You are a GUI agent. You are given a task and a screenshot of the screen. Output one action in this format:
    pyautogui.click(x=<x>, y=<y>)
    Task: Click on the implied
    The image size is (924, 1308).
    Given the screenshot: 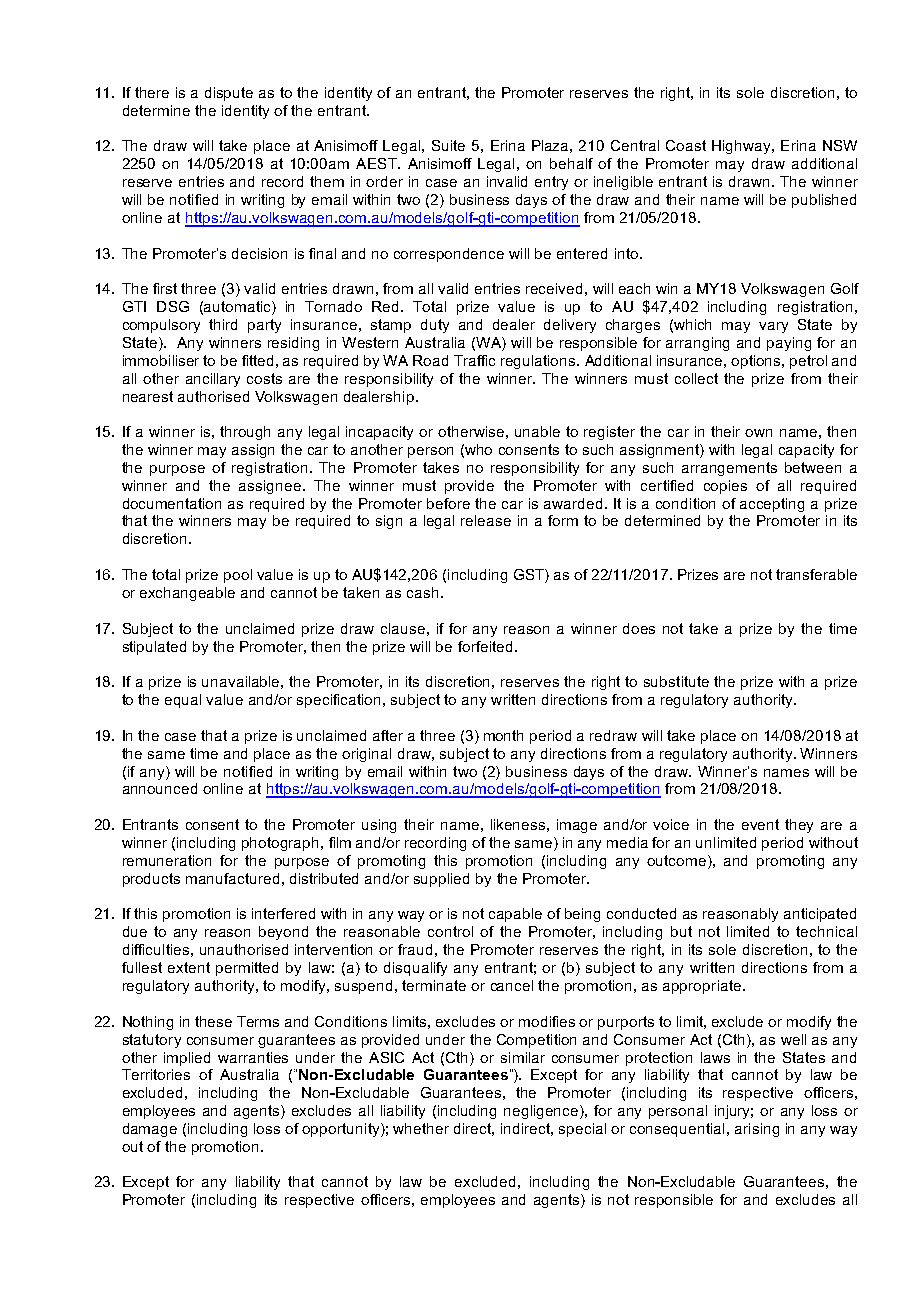 What is the action you would take?
    pyautogui.click(x=187, y=1059)
